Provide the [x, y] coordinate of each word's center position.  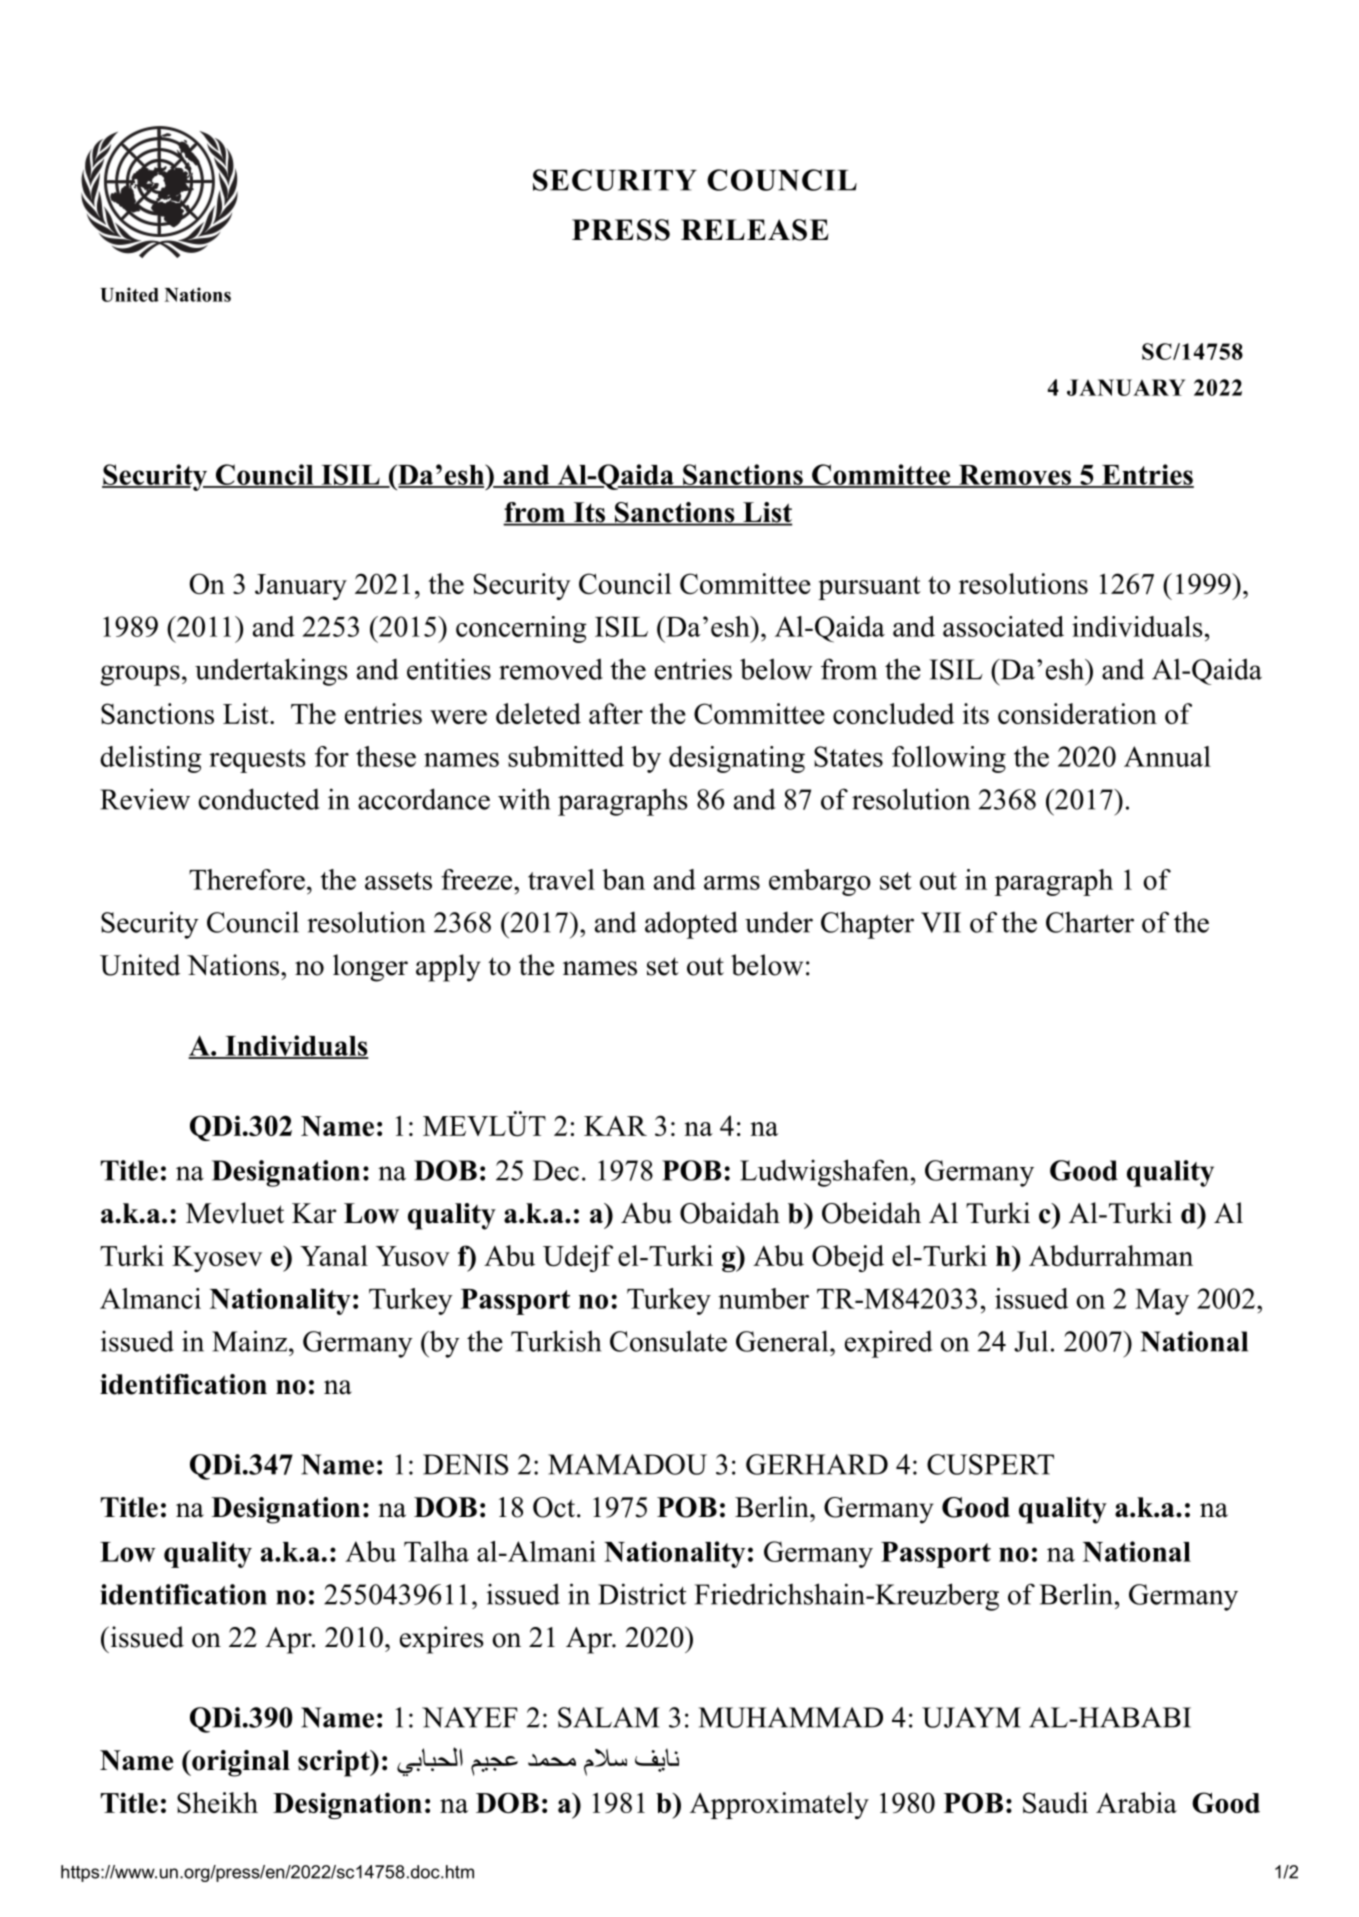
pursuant [869, 588]
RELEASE [755, 230]
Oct [554, 1507]
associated [1003, 626]
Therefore [247, 879]
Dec [556, 1170]
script [335, 1763]
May [1162, 1302]
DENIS [465, 1464]
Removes [1014, 476]
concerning [521, 629]
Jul [1031, 1341]
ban [623, 879]
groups [140, 675]
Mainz [249, 1341]
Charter [1090, 922]
